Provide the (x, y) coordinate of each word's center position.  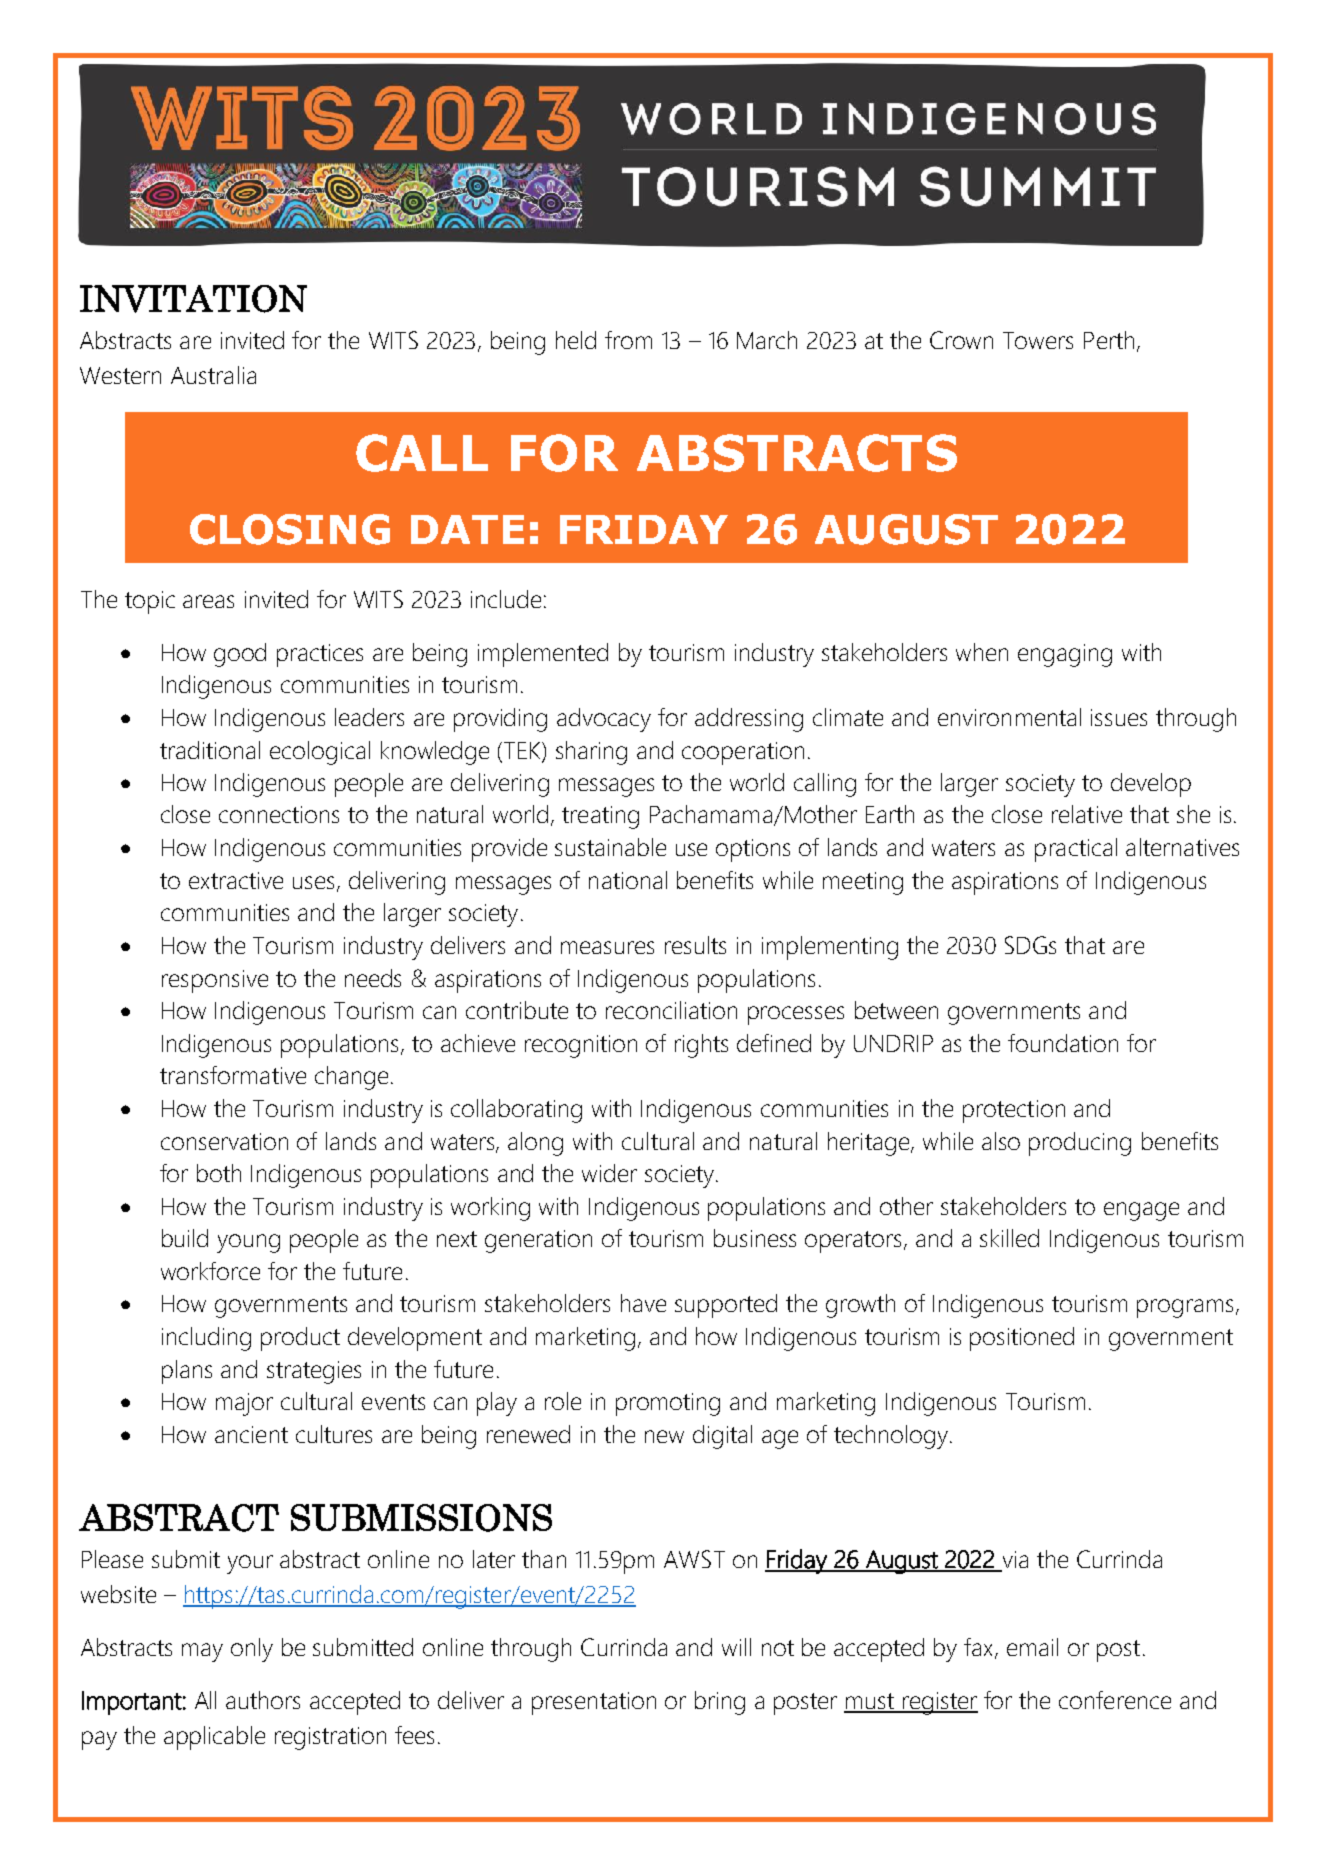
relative (1087, 814)
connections (279, 814)
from (628, 340)
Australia (213, 375)
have (643, 1303)
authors (263, 1700)
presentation (594, 1703)
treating (600, 817)
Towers (1038, 340)
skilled (1009, 1238)
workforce (210, 1271)
